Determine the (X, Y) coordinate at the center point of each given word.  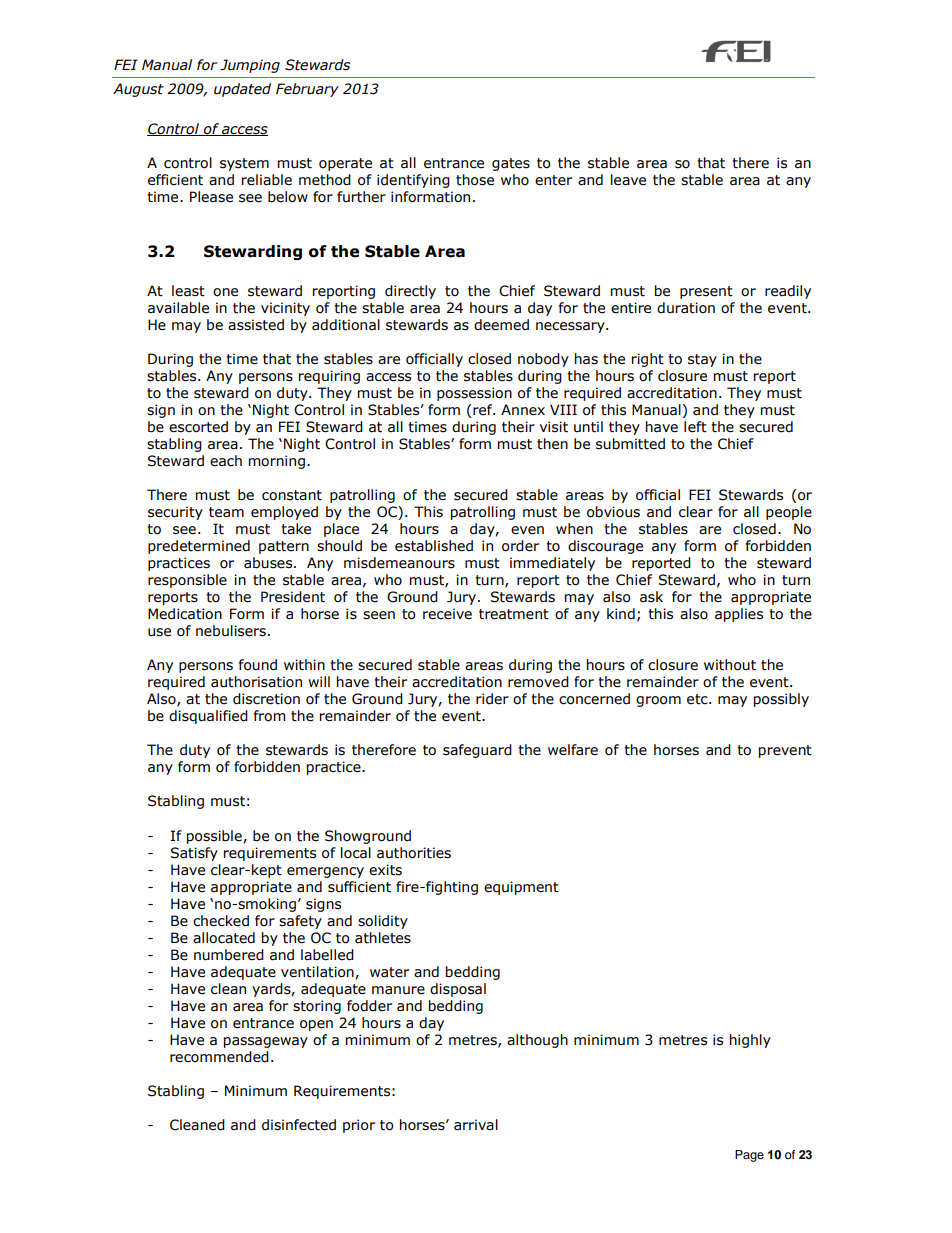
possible (215, 837)
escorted (198, 427)
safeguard (477, 751)
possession (474, 394)
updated (242, 90)
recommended (219, 1057)
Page (749, 1156)
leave (628, 180)
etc (698, 699)
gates (511, 164)
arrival (476, 1125)
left (695, 427)
